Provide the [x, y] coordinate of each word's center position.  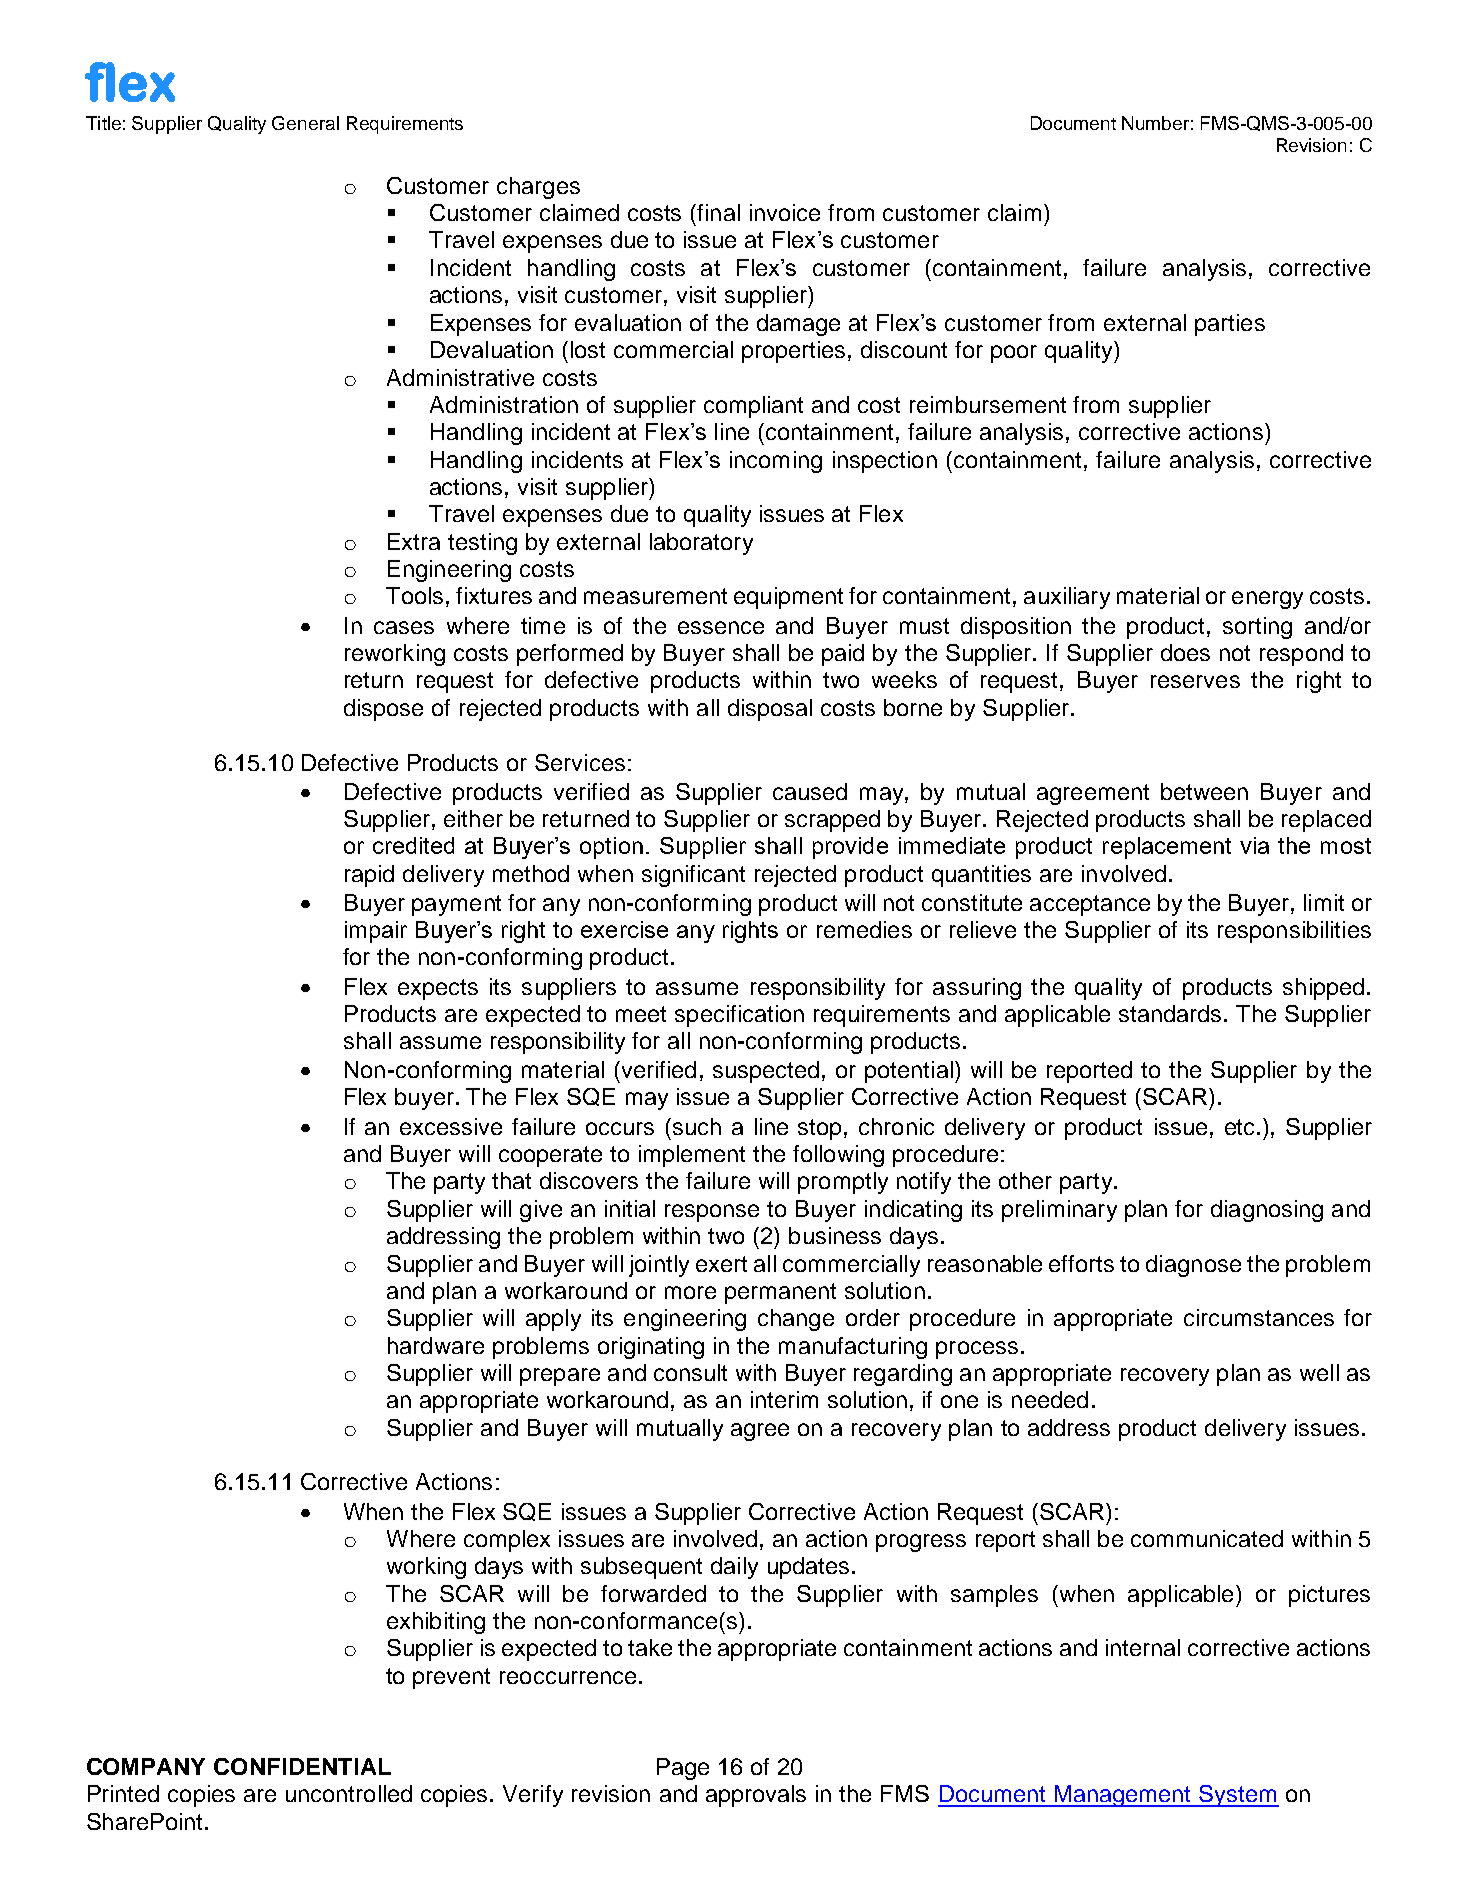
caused [810, 791]
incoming [776, 462]
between [1204, 791]
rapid [369, 876]
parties [1230, 325]
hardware [436, 1345]
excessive [451, 1126]
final [717, 212]
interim [784, 1399]
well [1319, 1372]
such [697, 1126]
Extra [414, 541]
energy [1267, 600]
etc [1239, 1127]
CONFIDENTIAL [302, 1766]
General [305, 123]
